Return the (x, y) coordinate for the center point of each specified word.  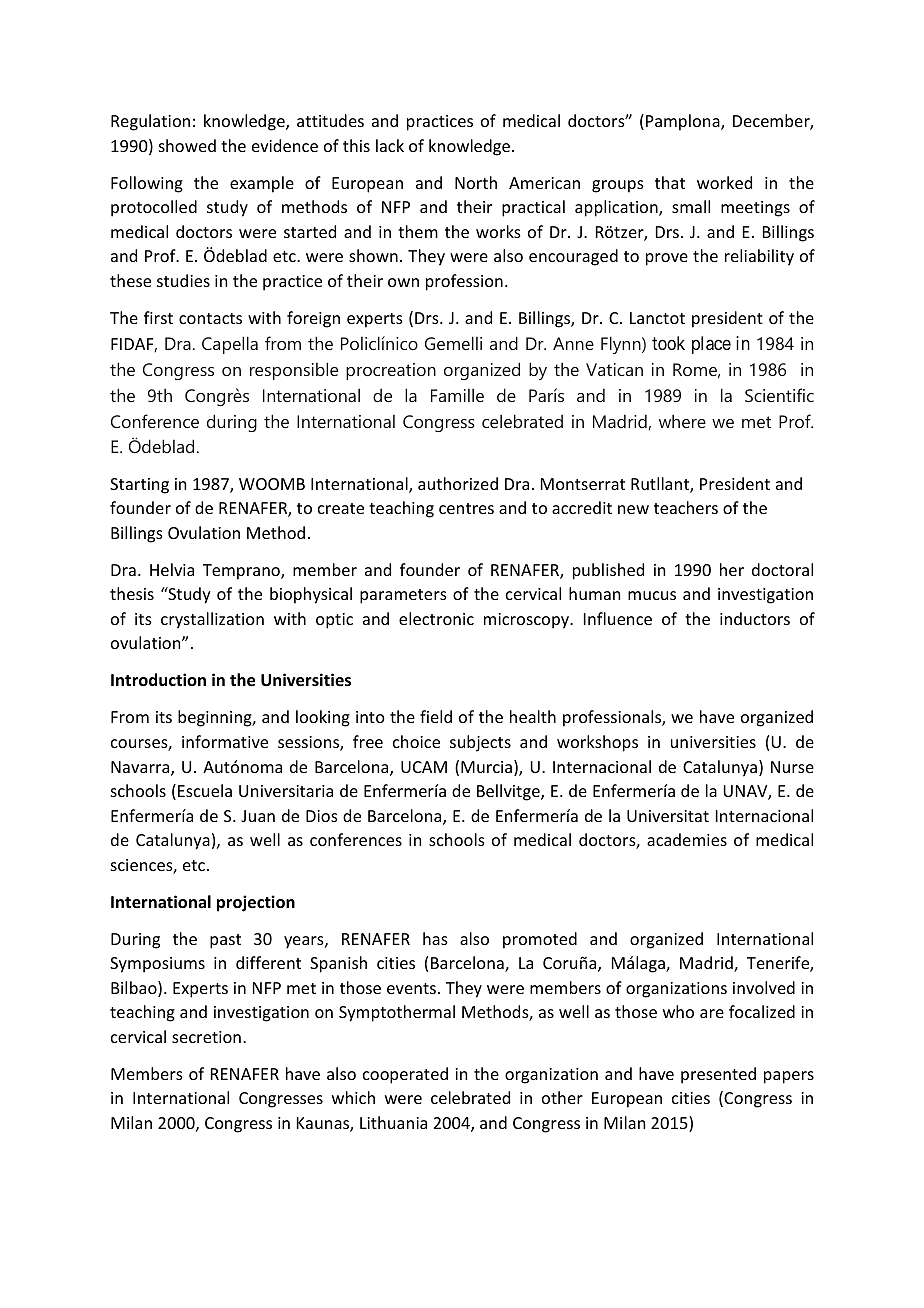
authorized (458, 483)
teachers (686, 507)
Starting (139, 486)
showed (187, 145)
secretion (206, 1037)
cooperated (405, 1075)
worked (724, 182)
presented (718, 1075)
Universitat (668, 816)
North (476, 182)
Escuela (205, 790)
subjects (480, 743)
